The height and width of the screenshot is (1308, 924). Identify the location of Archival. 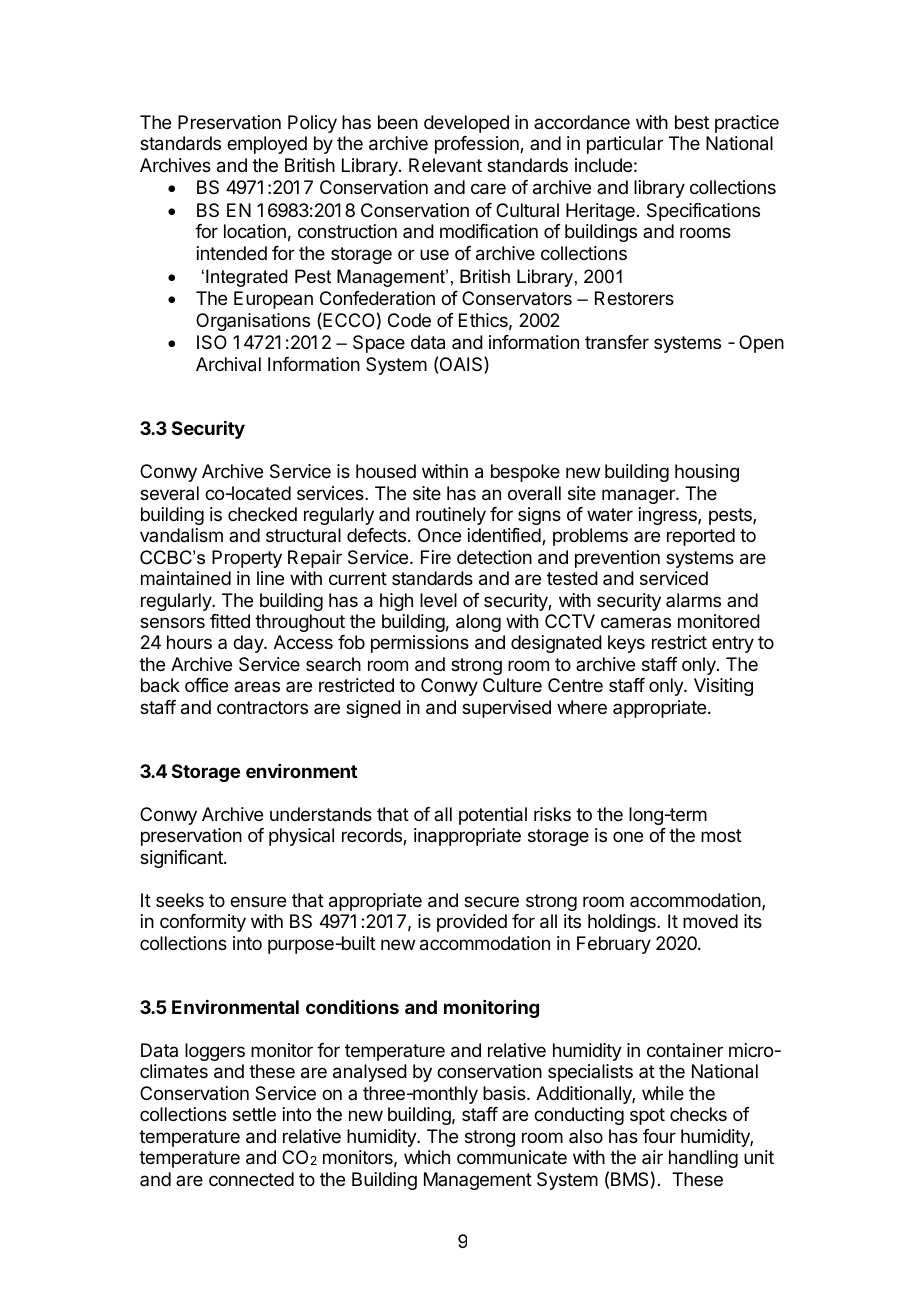
(228, 364).
